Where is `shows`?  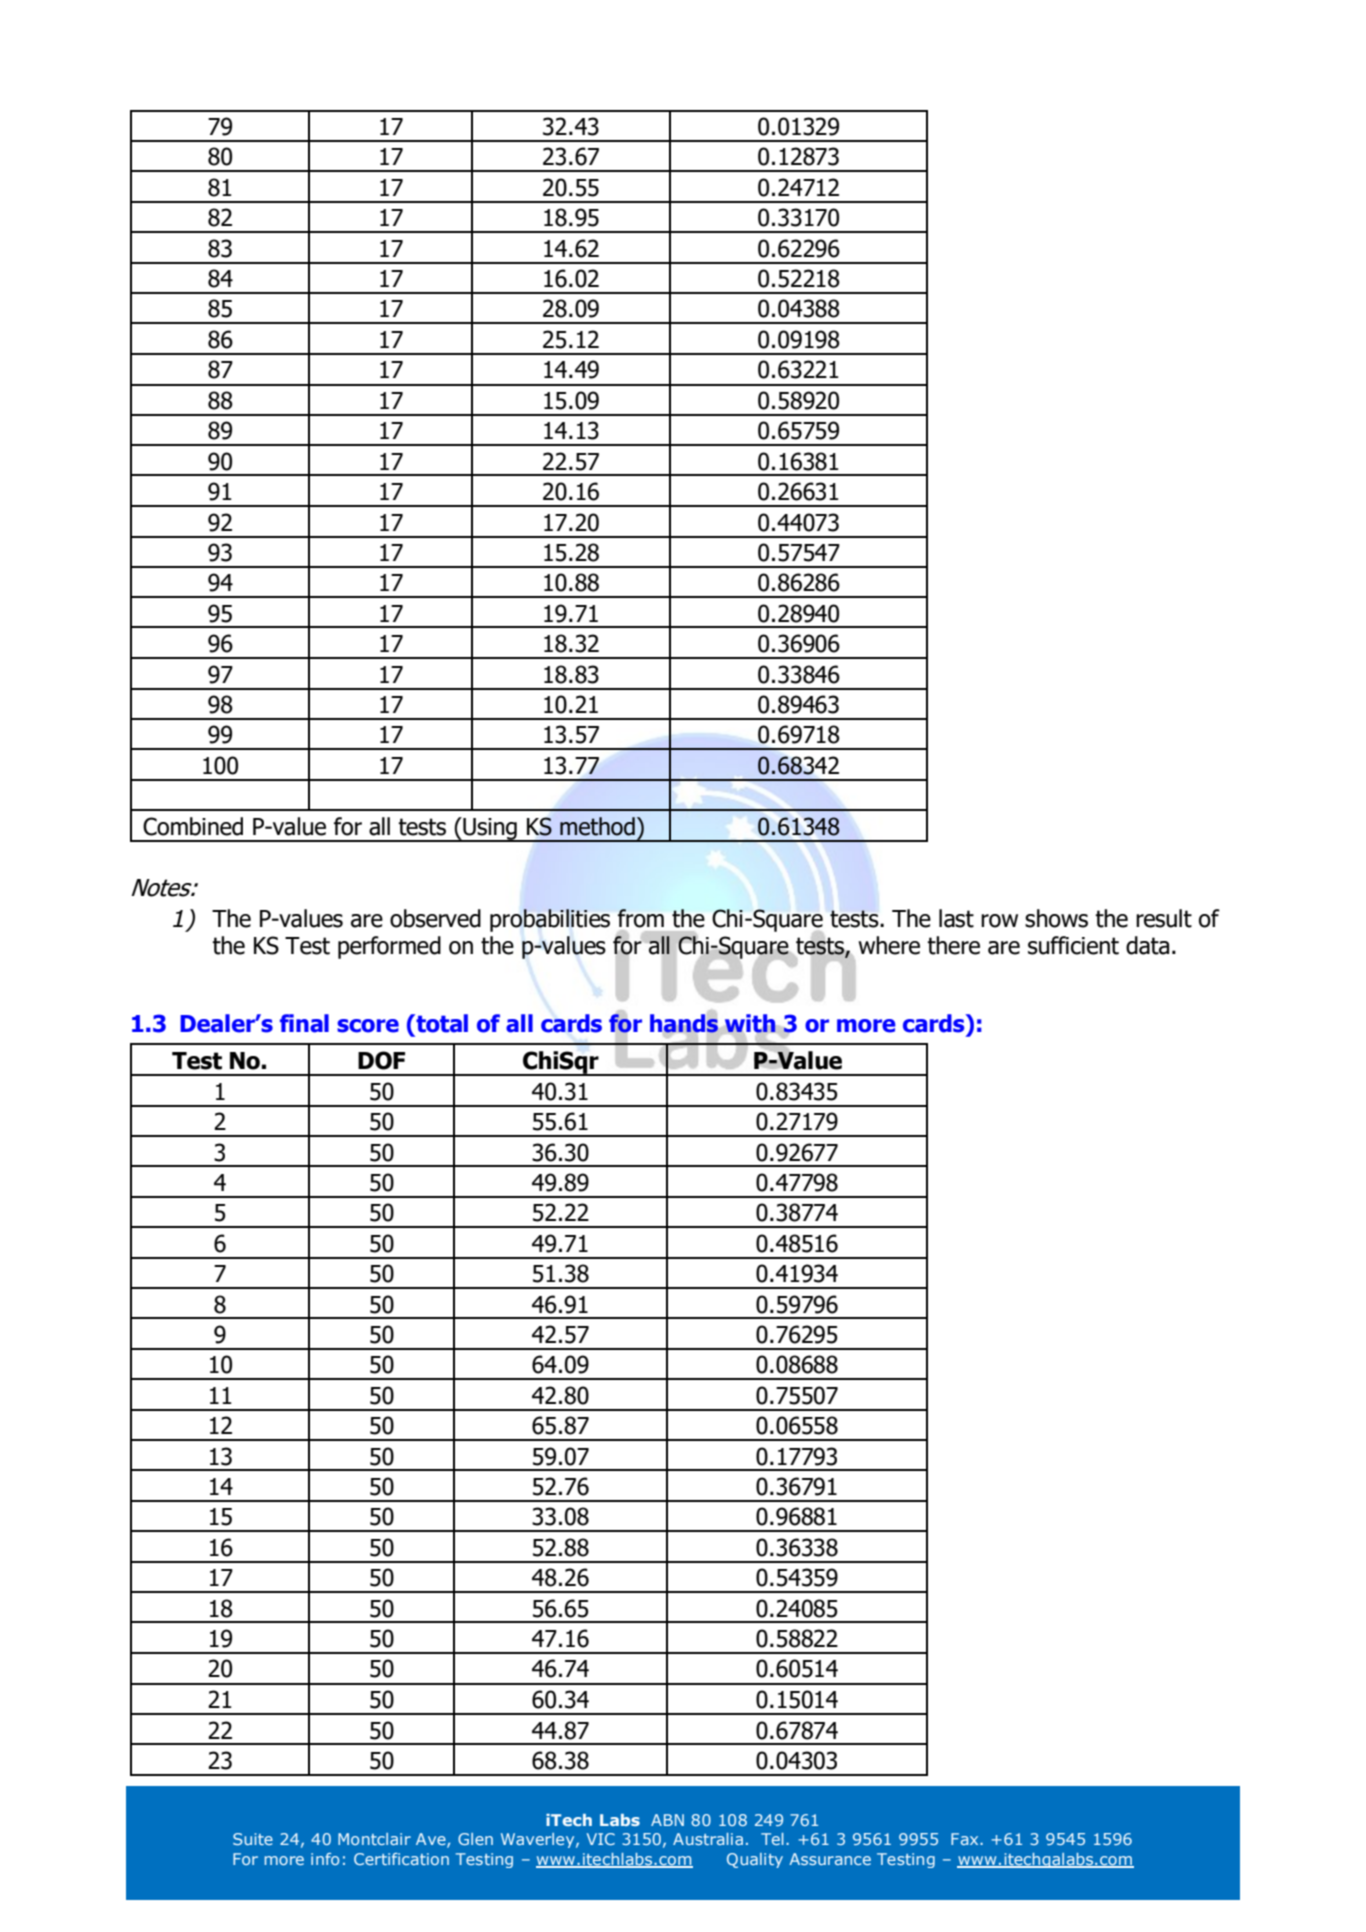
shows is located at coordinates (1056, 918).
